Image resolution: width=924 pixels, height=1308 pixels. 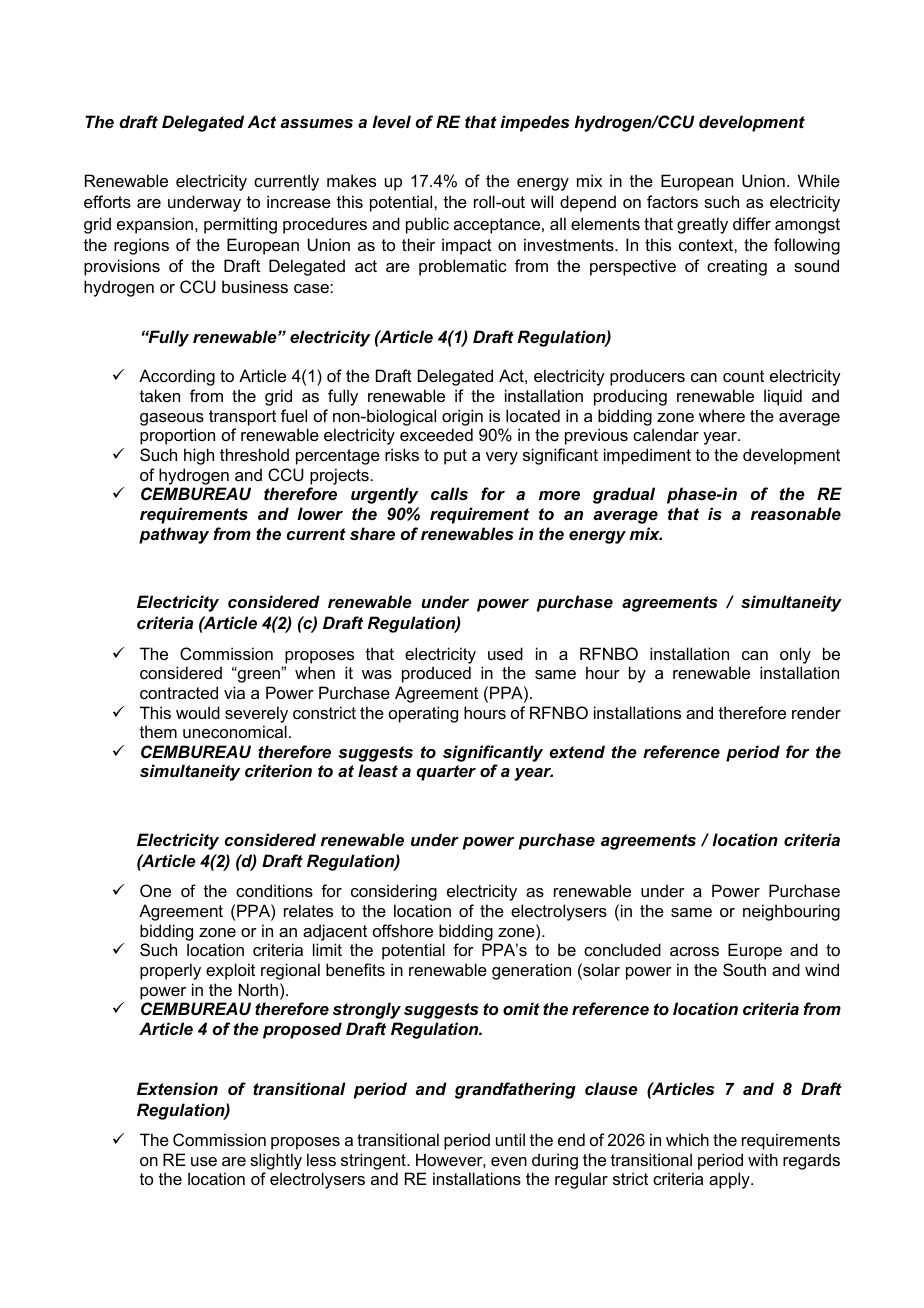 I want to click on until, so click(x=510, y=1139).
